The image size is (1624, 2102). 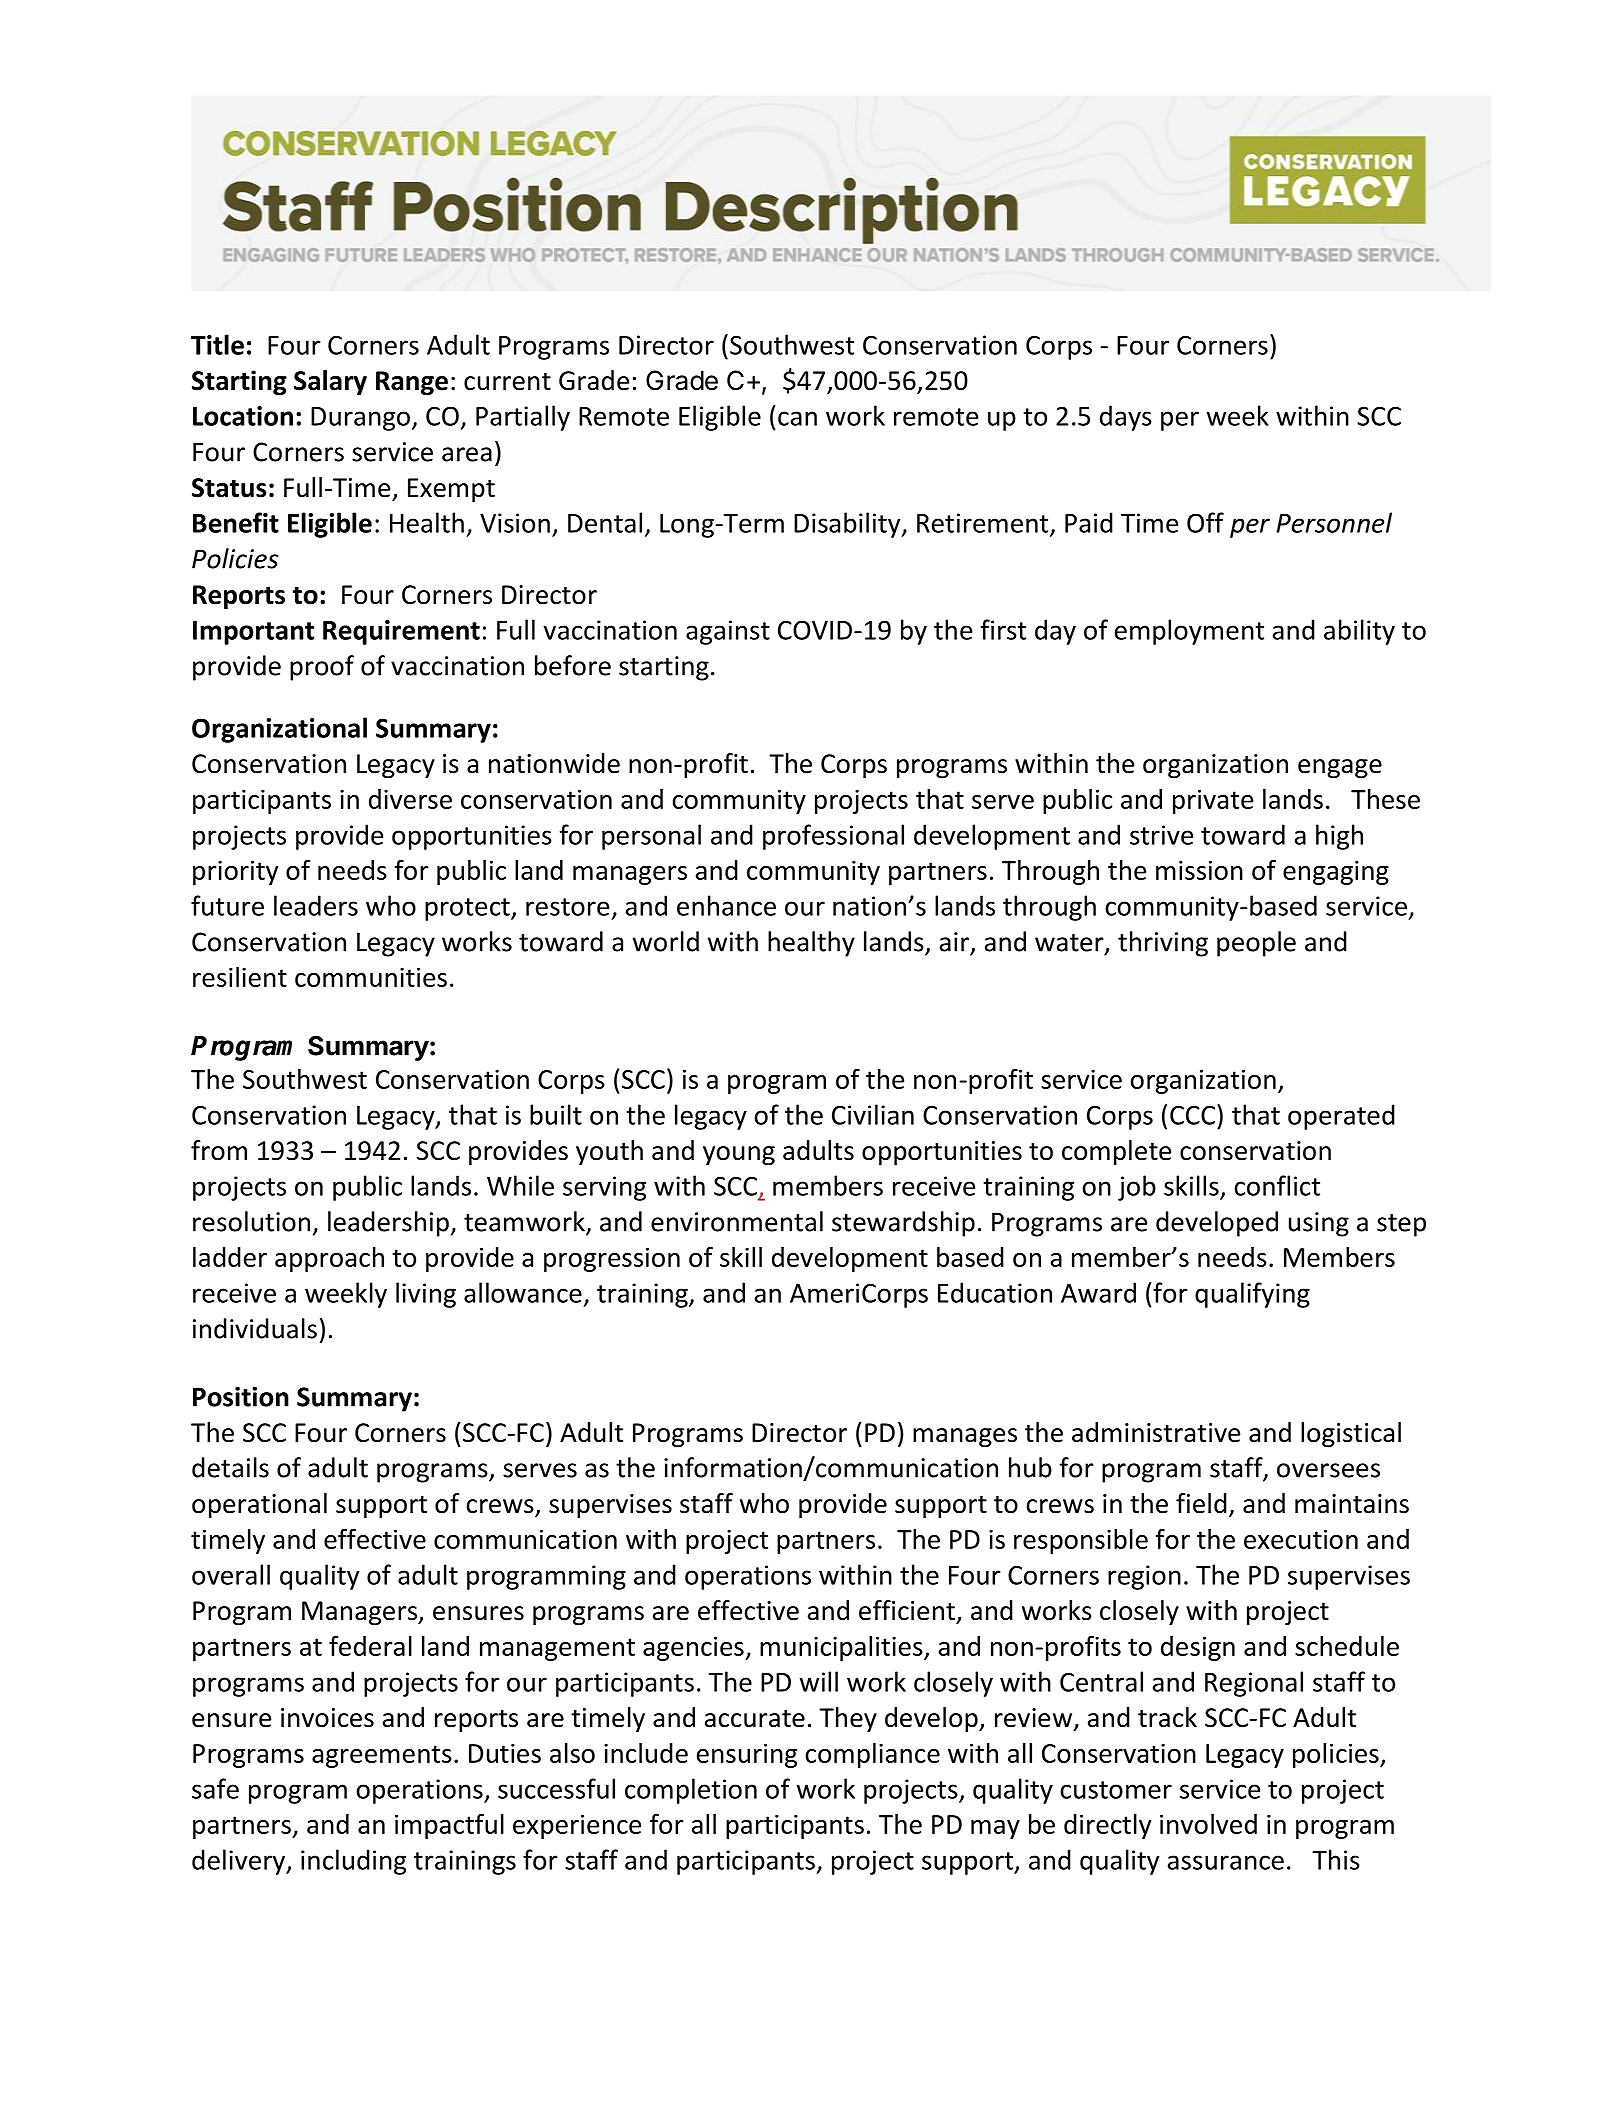 What do you see at coordinates (747, 1755) in the screenshot?
I see `ensuring` at bounding box center [747, 1755].
